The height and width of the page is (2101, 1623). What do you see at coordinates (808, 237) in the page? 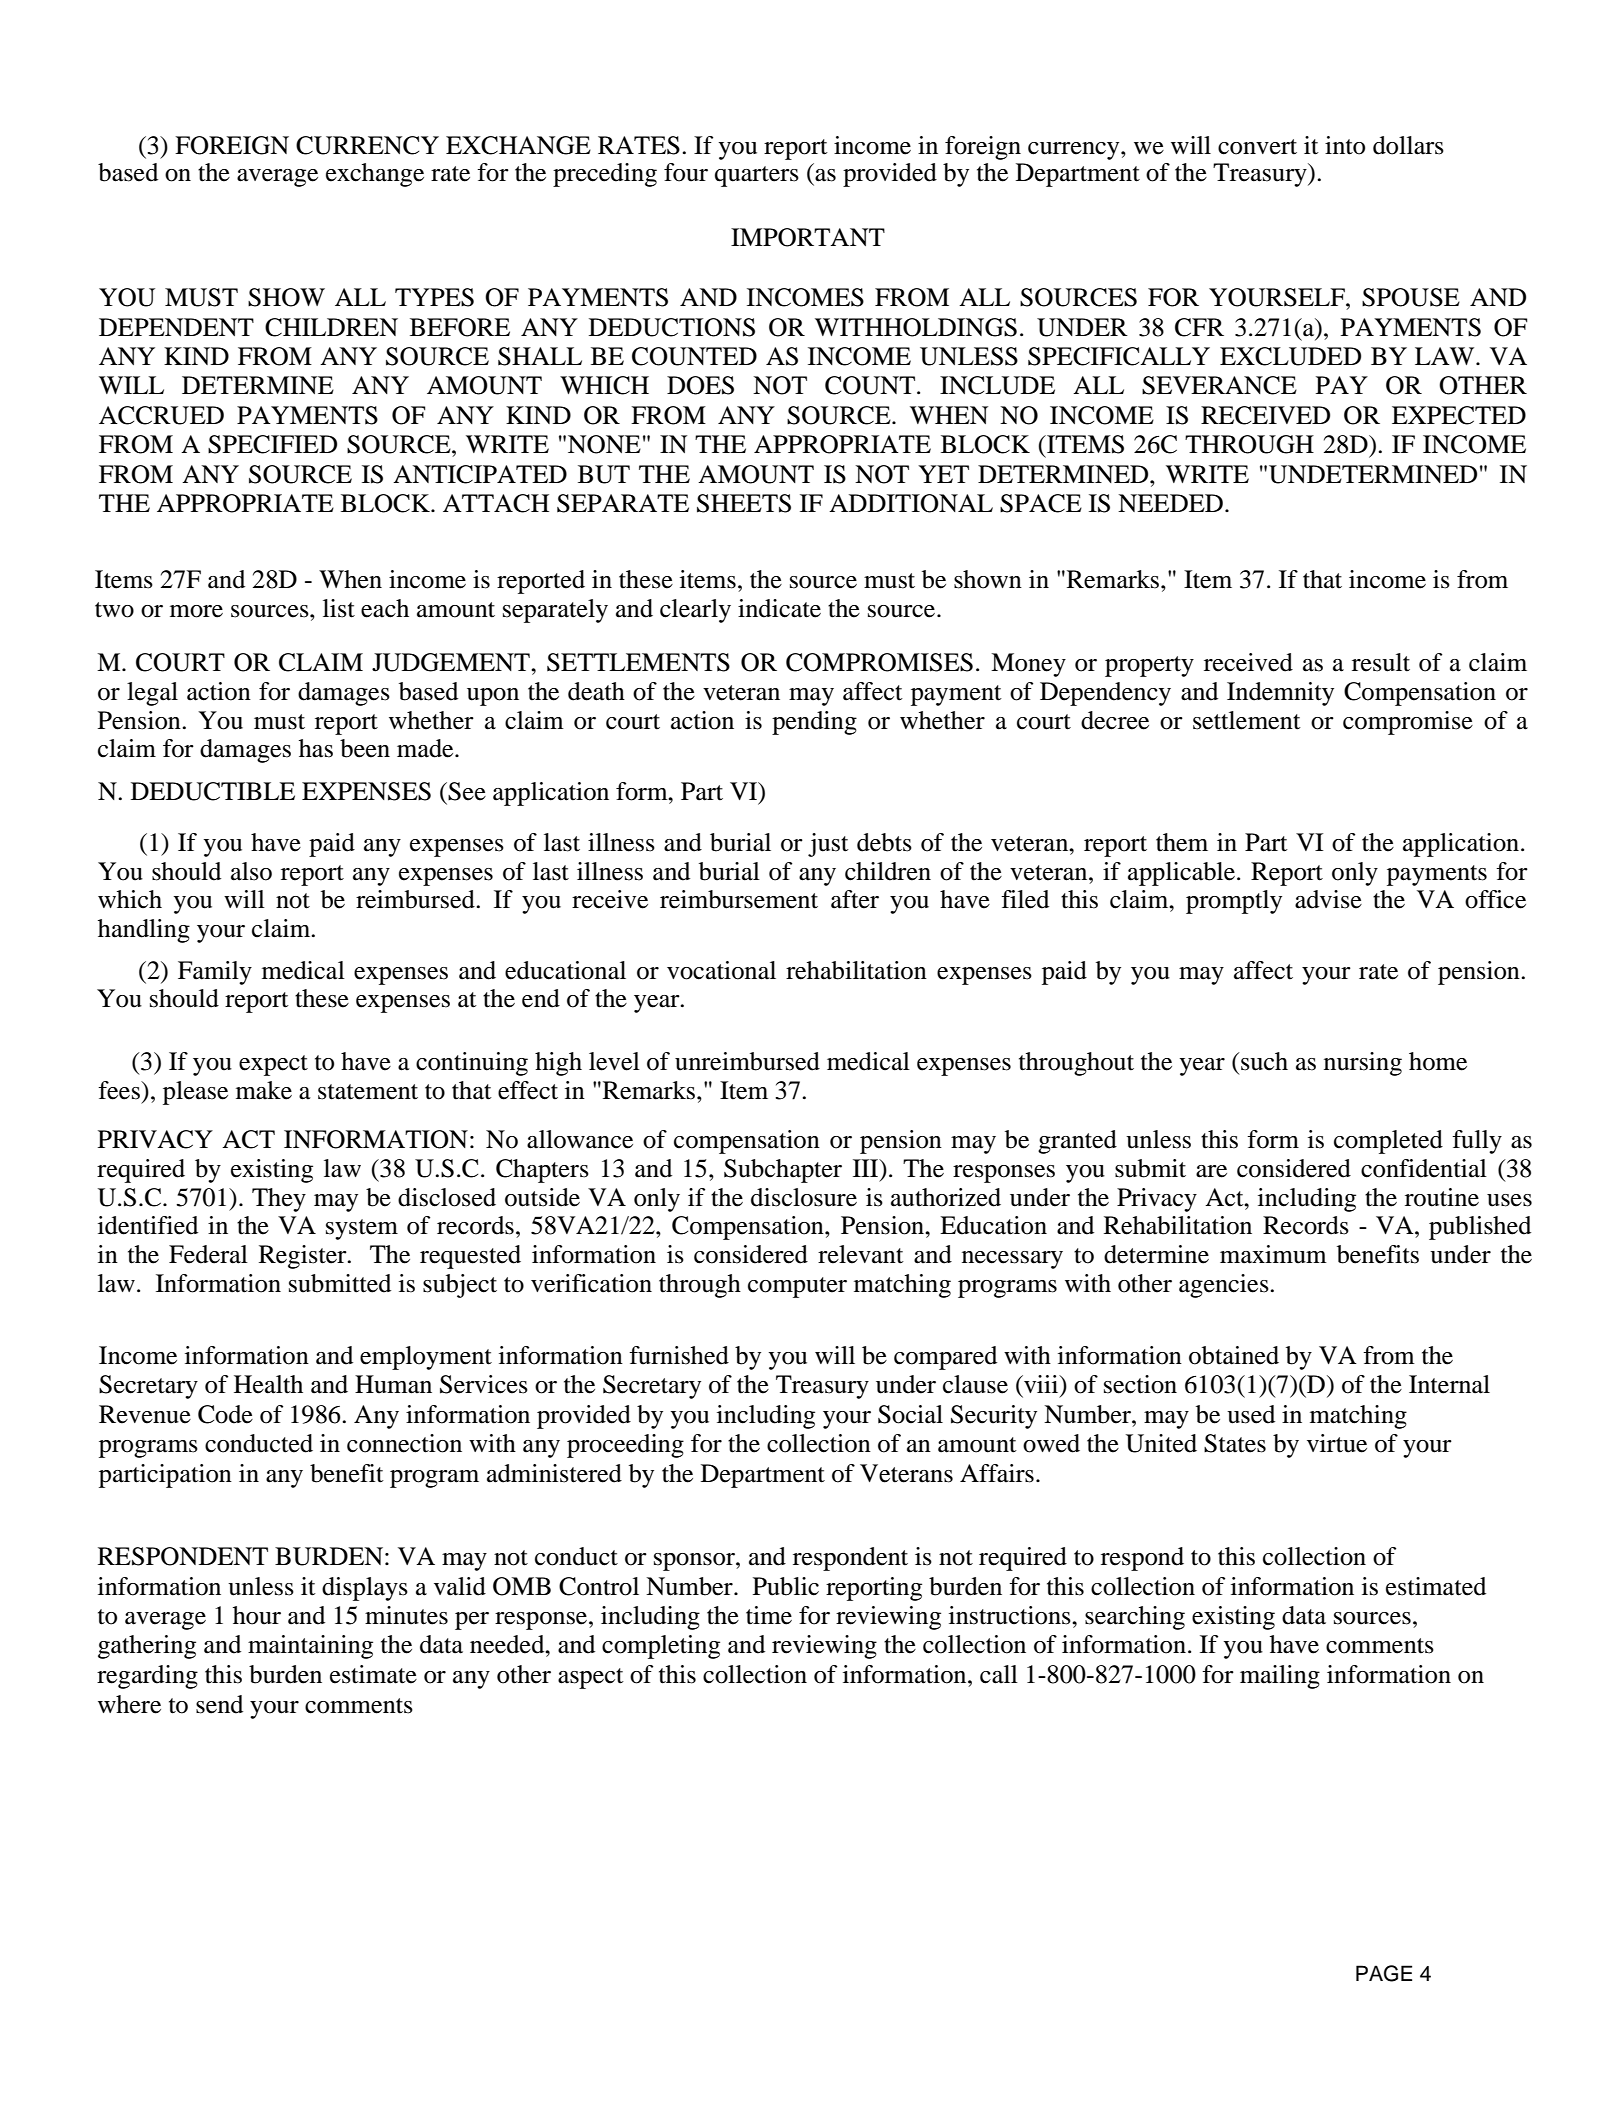
I see `IMPORTANT` at bounding box center [808, 237].
